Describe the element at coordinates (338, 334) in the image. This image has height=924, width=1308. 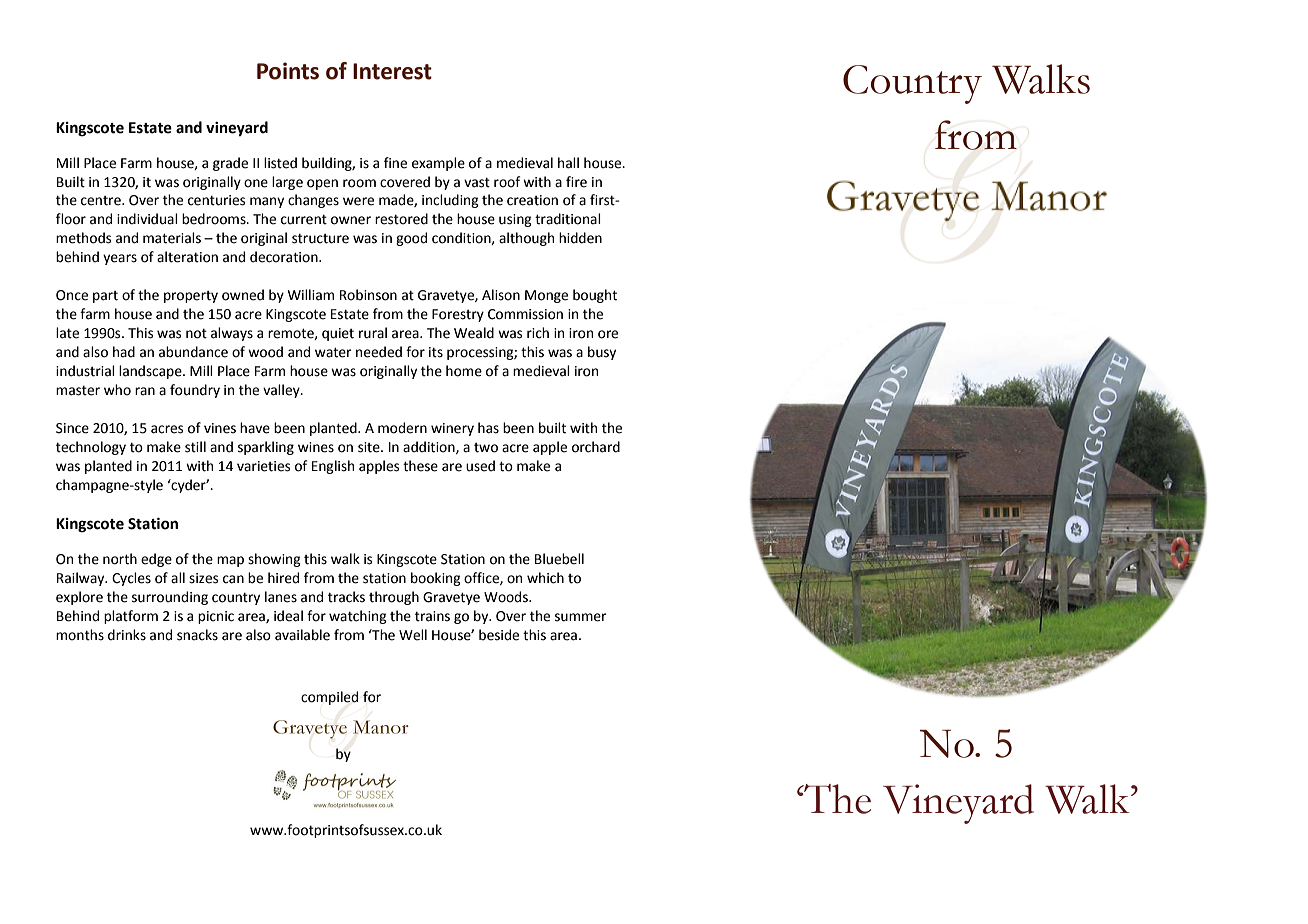
I see `quiet` at that location.
